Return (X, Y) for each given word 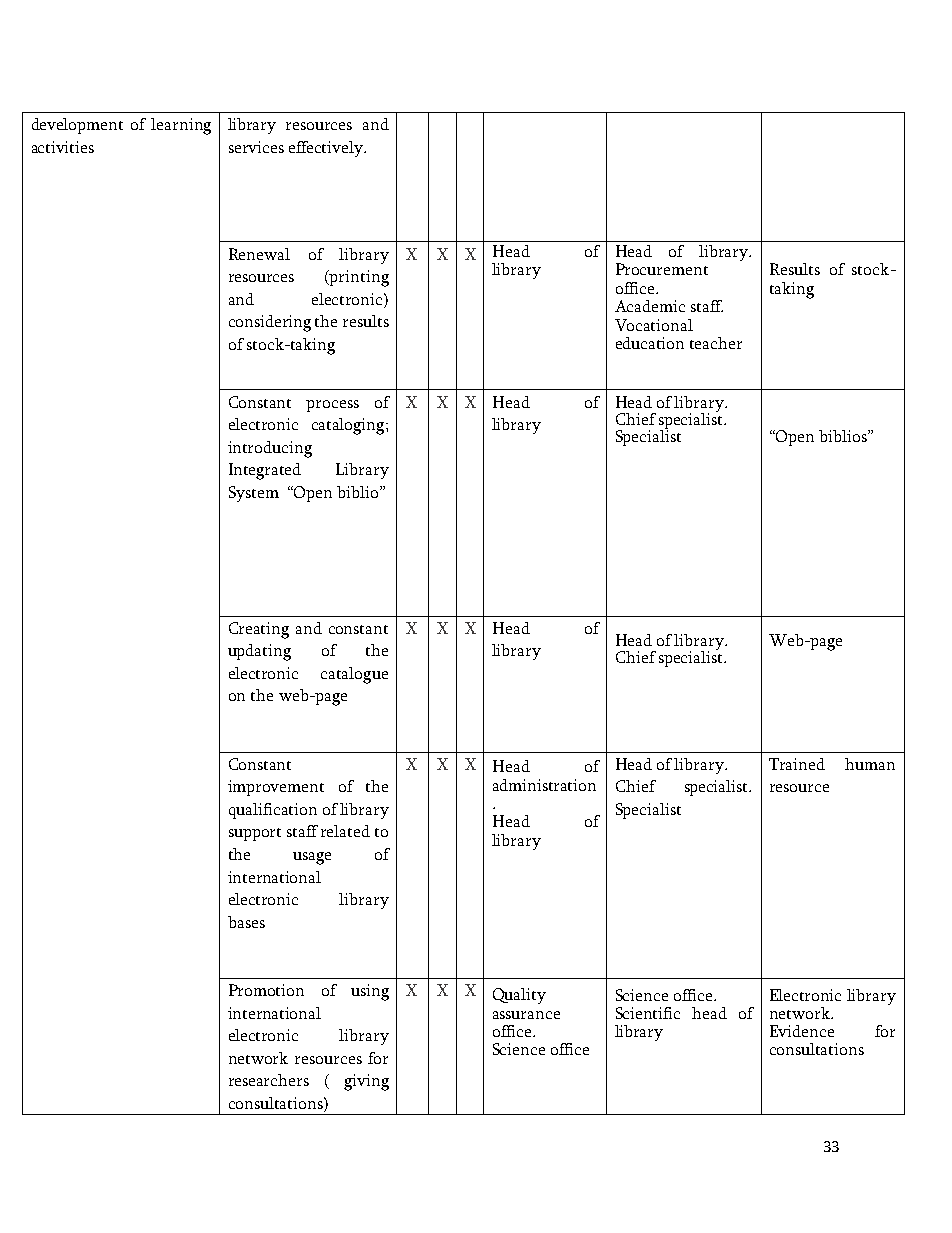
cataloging (349, 426)
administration (544, 785)
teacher (716, 343)
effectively (327, 149)
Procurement (662, 269)
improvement (276, 788)
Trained (797, 764)
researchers (269, 1080)
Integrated (265, 471)
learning (181, 126)
